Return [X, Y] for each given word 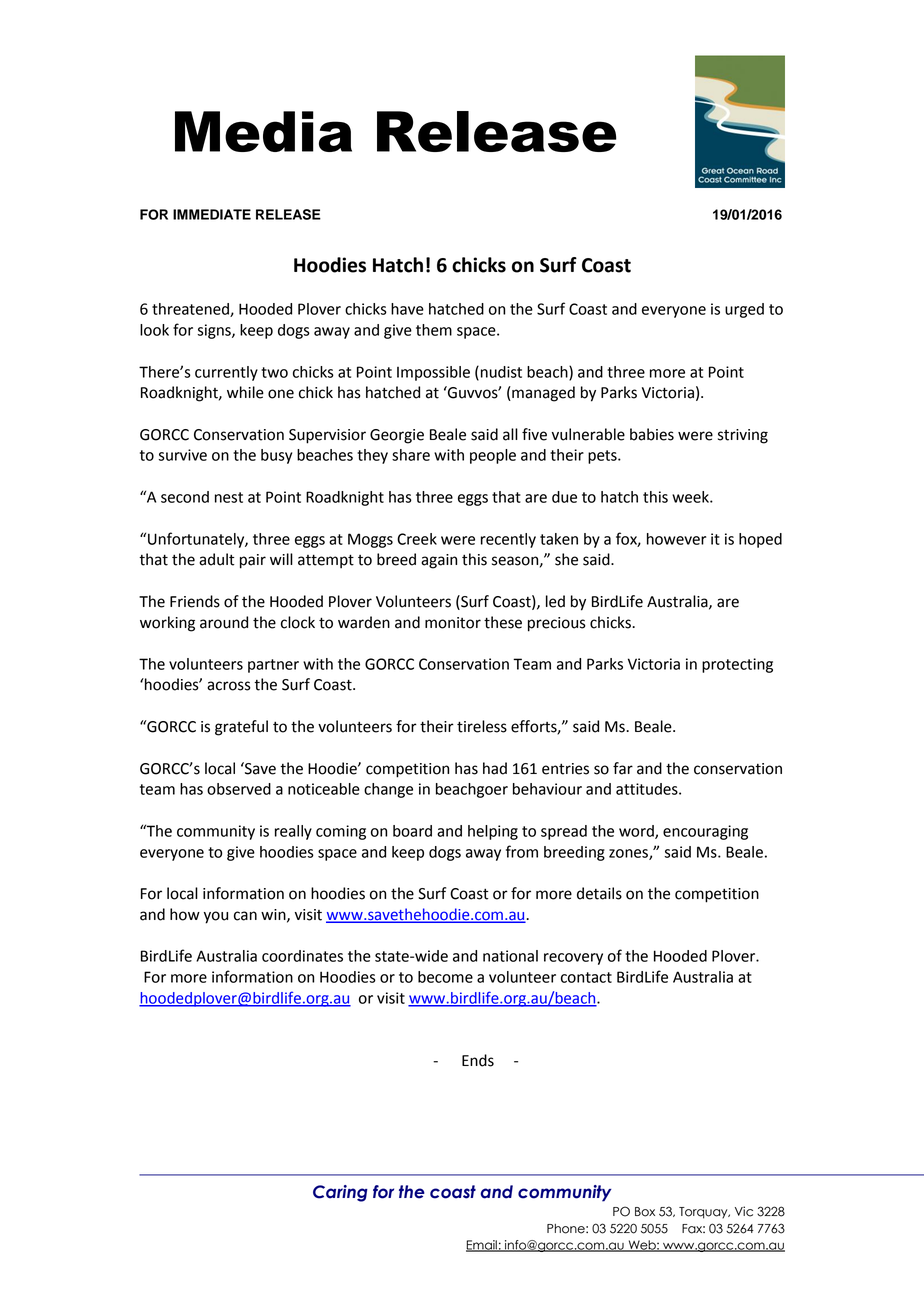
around [224, 622]
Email [482, 1246]
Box [645, 1212]
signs [215, 331]
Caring [340, 1193]
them [434, 330]
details [599, 893]
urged [744, 310]
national [510, 956]
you [216, 917]
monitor [453, 623]
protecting [737, 665]
